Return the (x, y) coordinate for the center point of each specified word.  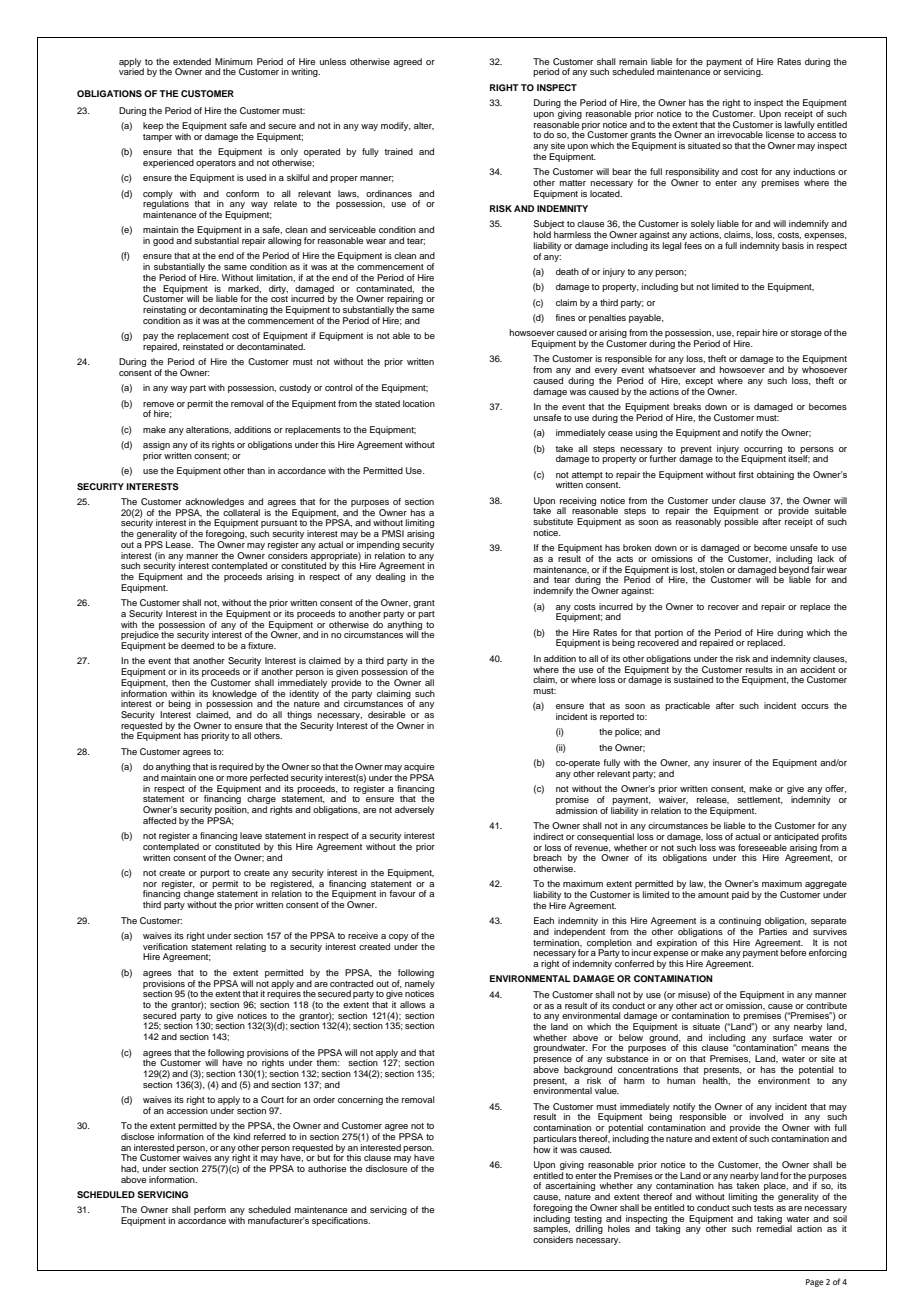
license (780, 134)
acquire (419, 769)
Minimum (234, 61)
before (793, 952)
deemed (197, 645)
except (699, 382)
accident (817, 668)
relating (251, 947)
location (419, 403)
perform (210, 1212)
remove (158, 404)
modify (396, 126)
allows (413, 1004)
